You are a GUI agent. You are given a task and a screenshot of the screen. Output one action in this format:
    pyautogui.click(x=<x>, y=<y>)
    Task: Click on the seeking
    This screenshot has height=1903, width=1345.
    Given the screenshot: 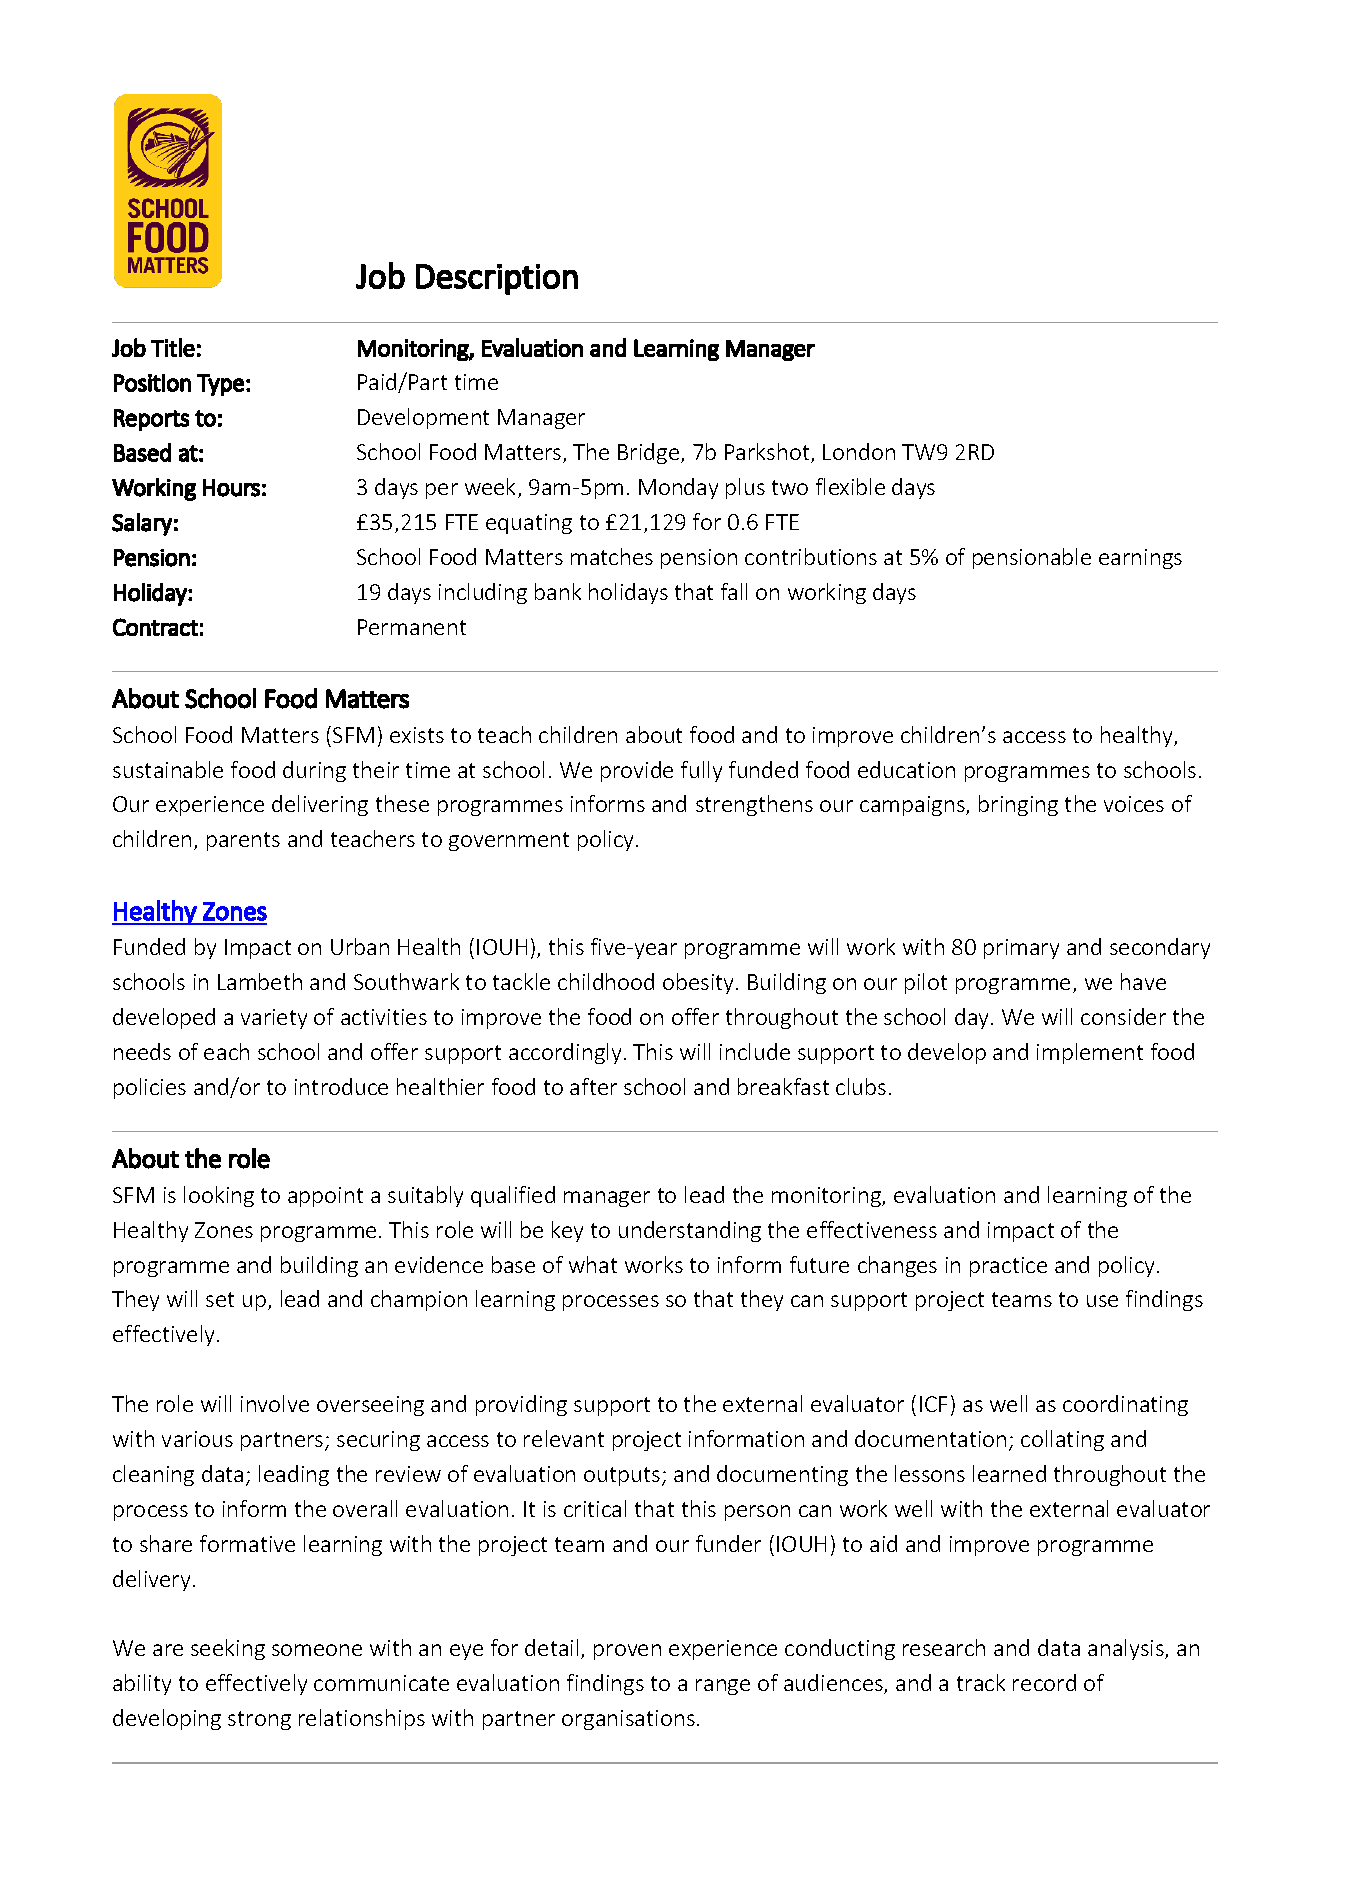 What is the action you would take?
    pyautogui.click(x=228, y=1649)
